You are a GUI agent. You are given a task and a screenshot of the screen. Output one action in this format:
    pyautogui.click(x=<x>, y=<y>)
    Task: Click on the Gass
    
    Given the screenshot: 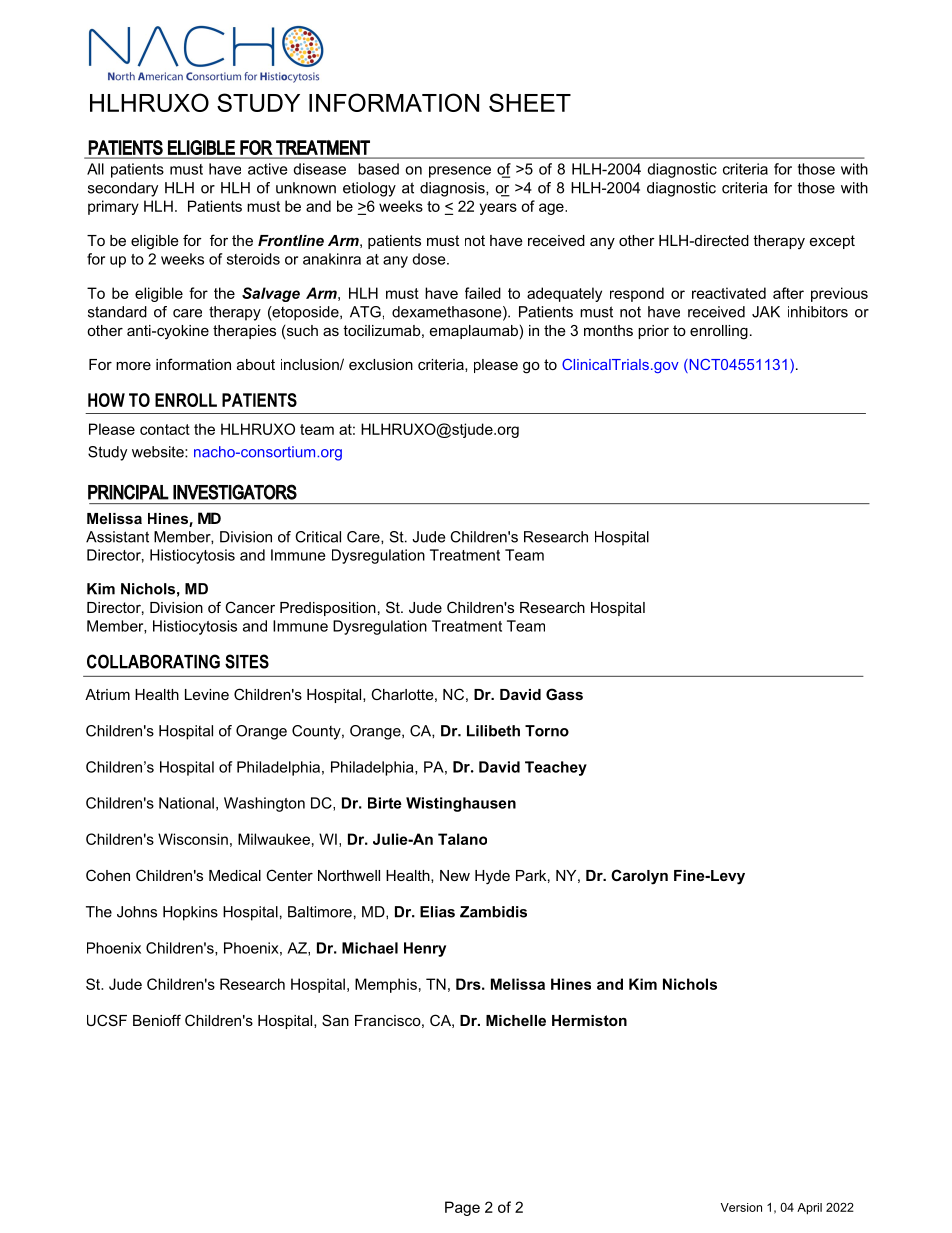 What is the action you would take?
    pyautogui.click(x=564, y=694)
